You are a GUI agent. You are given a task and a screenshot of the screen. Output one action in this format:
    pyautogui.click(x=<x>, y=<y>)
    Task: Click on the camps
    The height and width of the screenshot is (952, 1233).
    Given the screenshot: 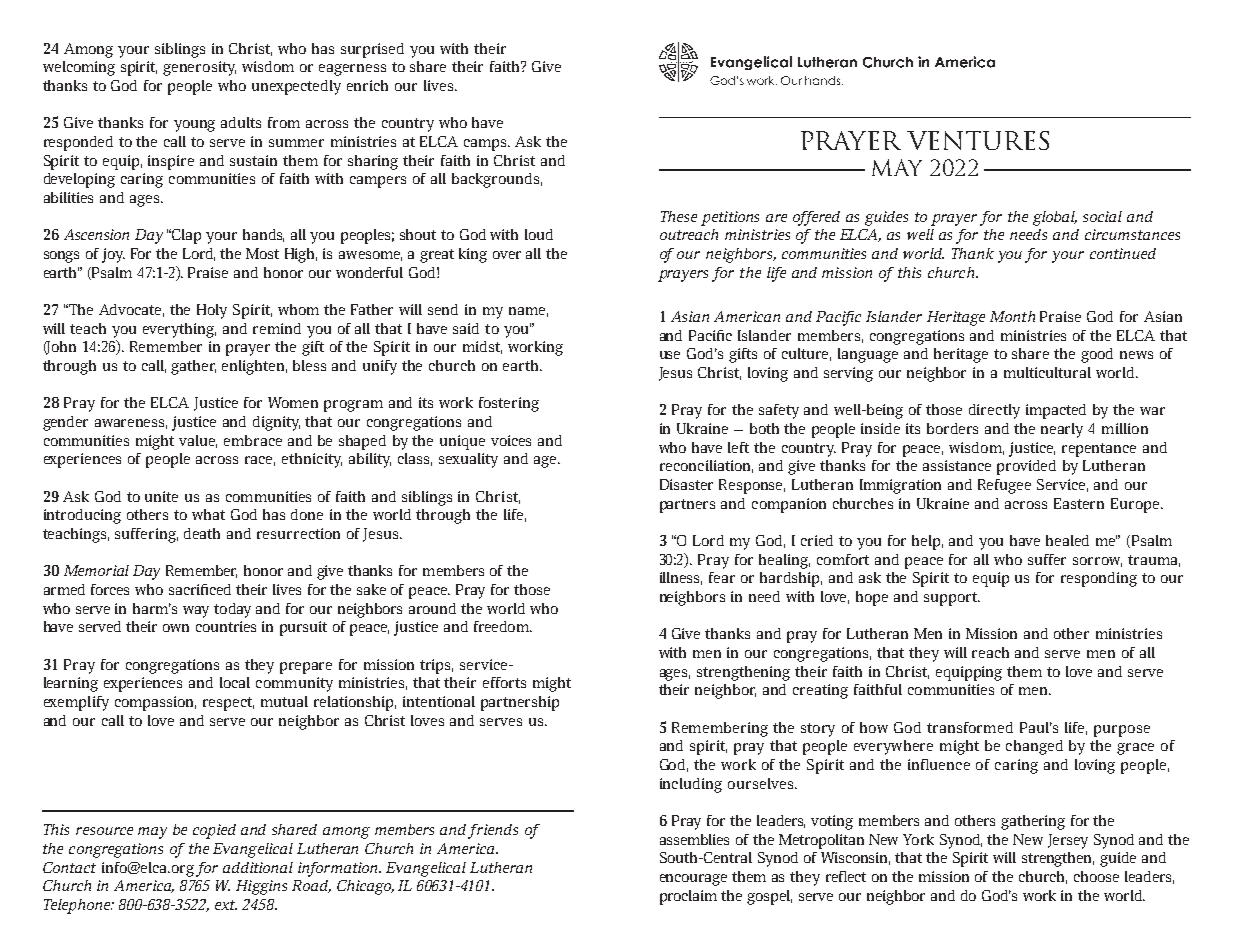 What is the action you would take?
    pyautogui.click(x=487, y=145)
